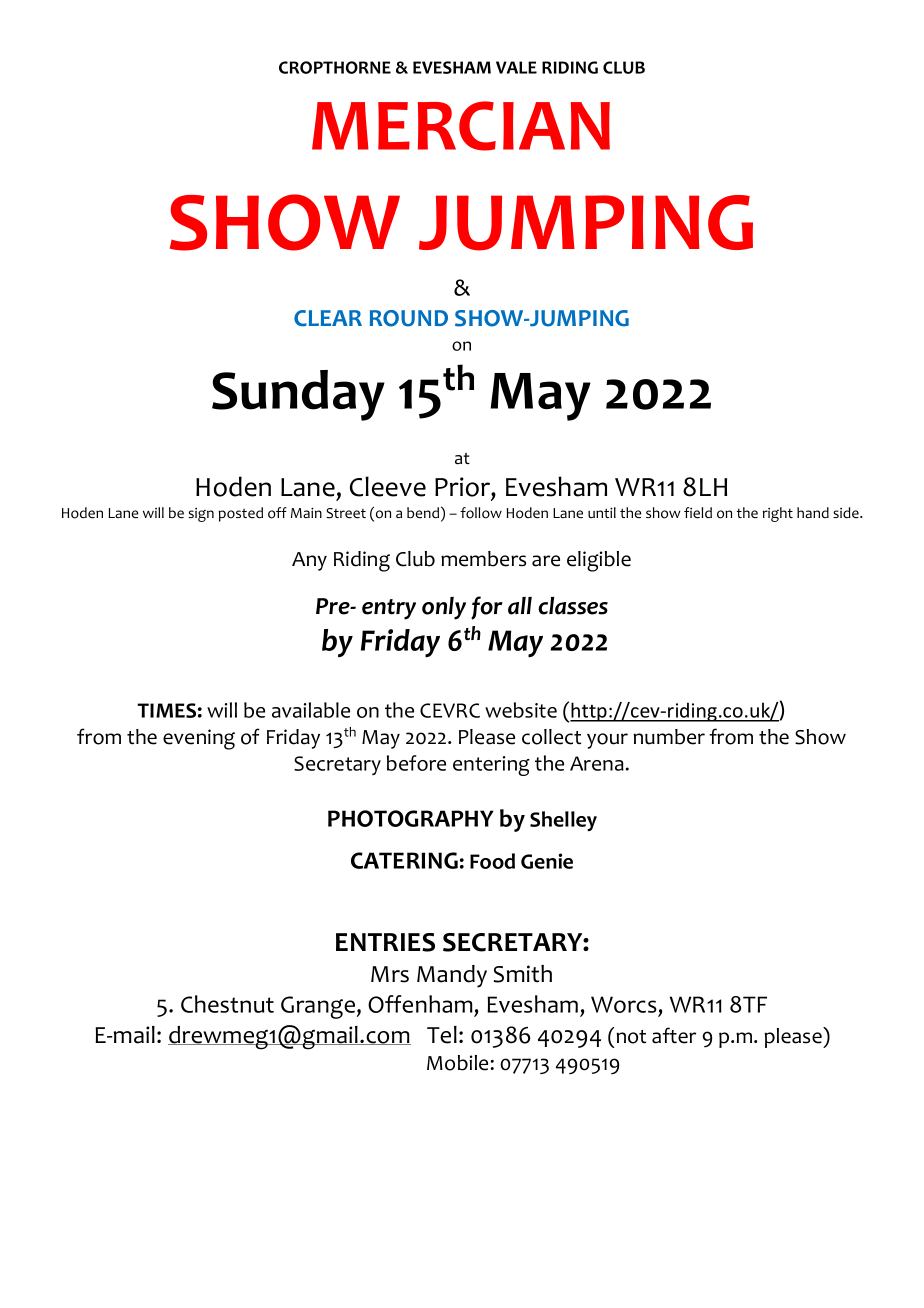 The width and height of the document is (924, 1308). What do you see at coordinates (669, 737) in the document?
I see `number` at bounding box center [669, 737].
